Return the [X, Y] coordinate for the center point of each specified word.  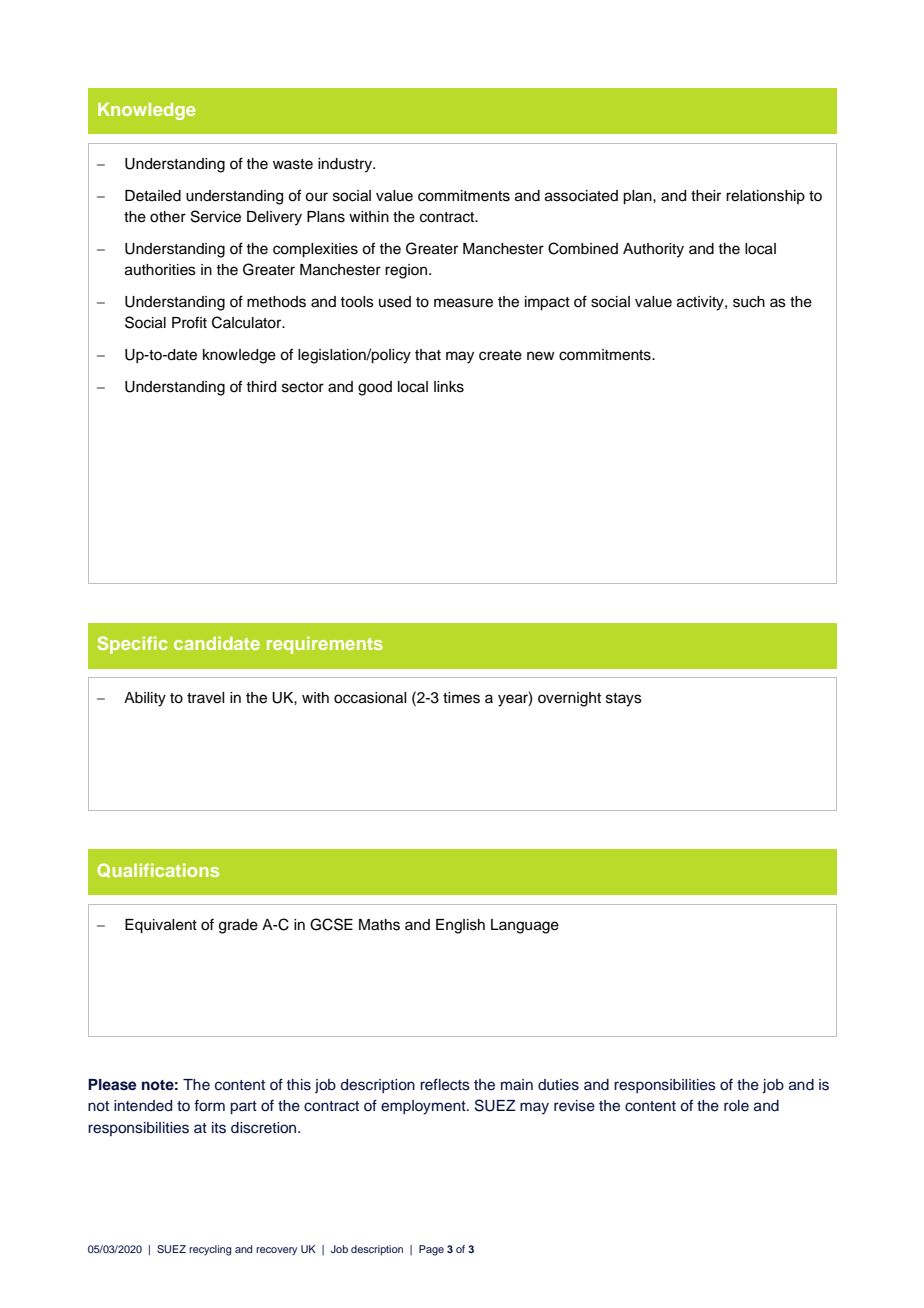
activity [701, 303]
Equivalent [161, 926]
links [449, 387]
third [261, 387]
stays [624, 700]
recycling [210, 1250]
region [407, 271]
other [168, 217]
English [460, 926]
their [706, 196]
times [461, 698]
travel [205, 698]
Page [431, 1250]
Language [525, 926]
